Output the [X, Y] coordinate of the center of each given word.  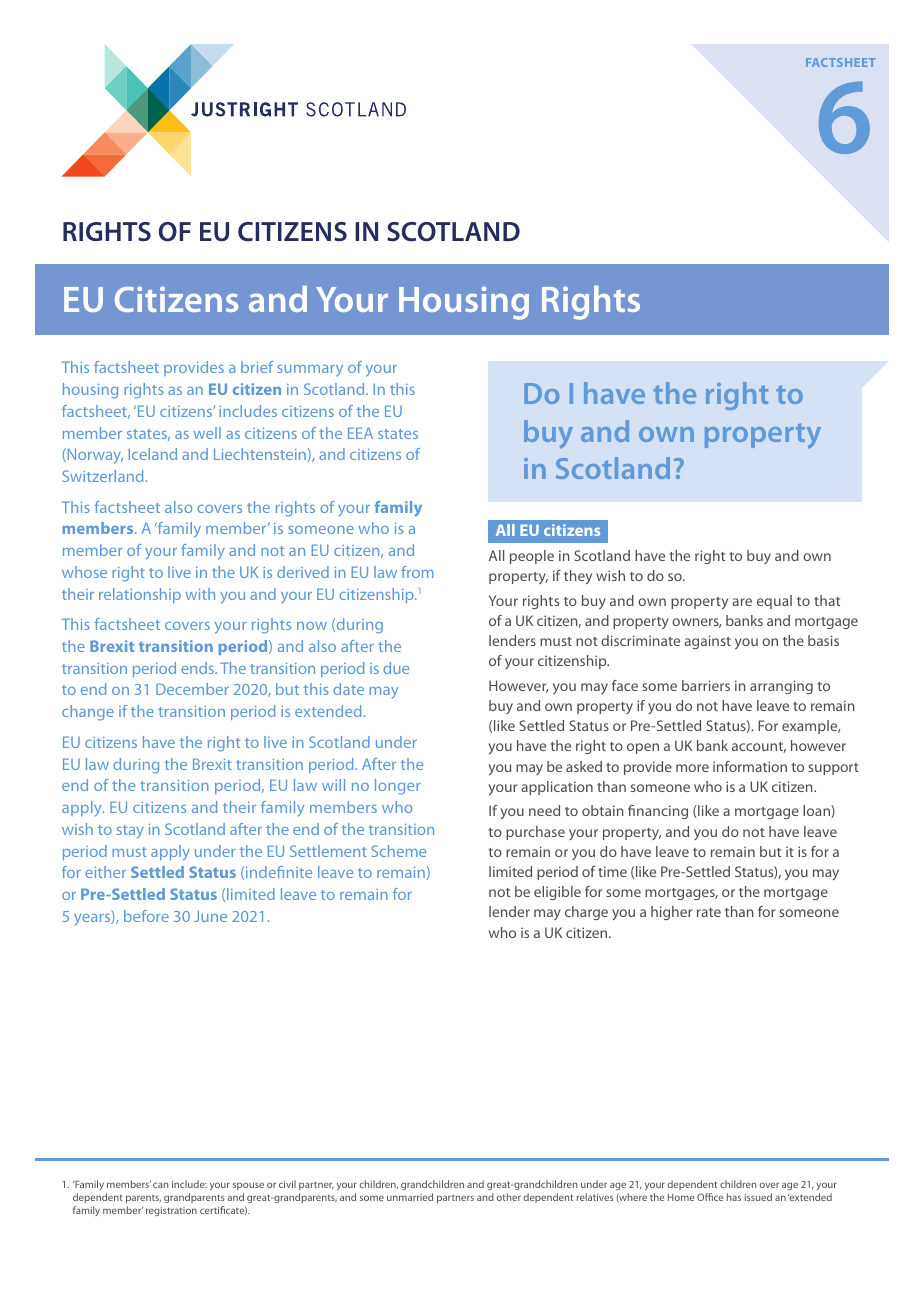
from [417, 572]
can [160, 1185]
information [750, 766]
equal [774, 602]
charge [586, 913]
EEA [360, 433]
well [207, 433]
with [200, 594]
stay [130, 832]
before [146, 916]
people [532, 557]
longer [398, 787]
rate [709, 912]
